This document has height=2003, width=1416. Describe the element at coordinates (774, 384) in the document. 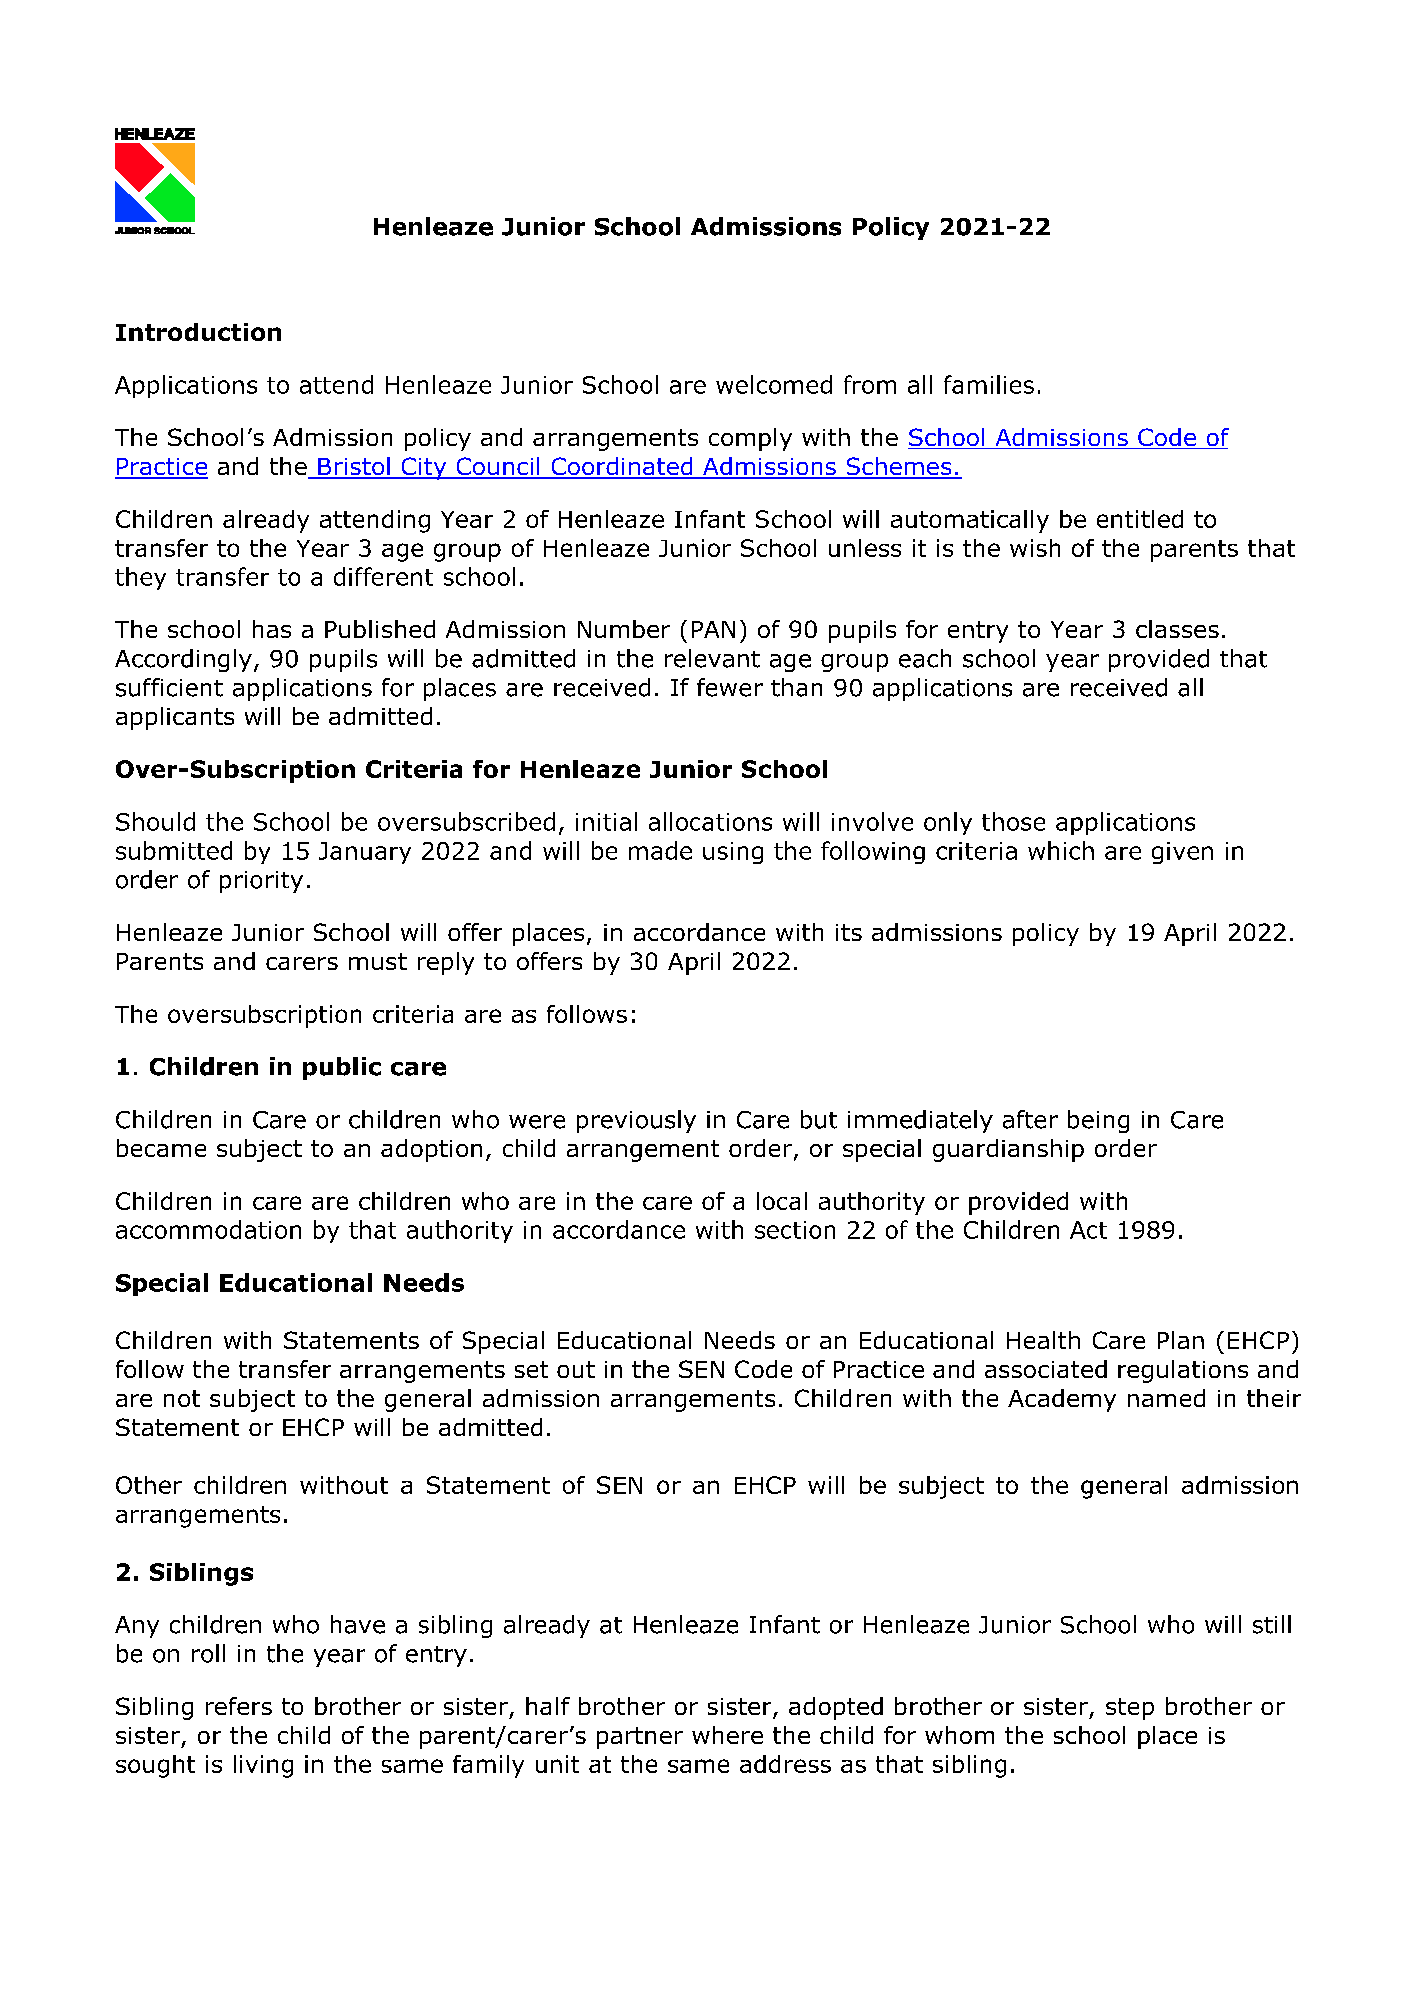

I see `welcomed` at that location.
